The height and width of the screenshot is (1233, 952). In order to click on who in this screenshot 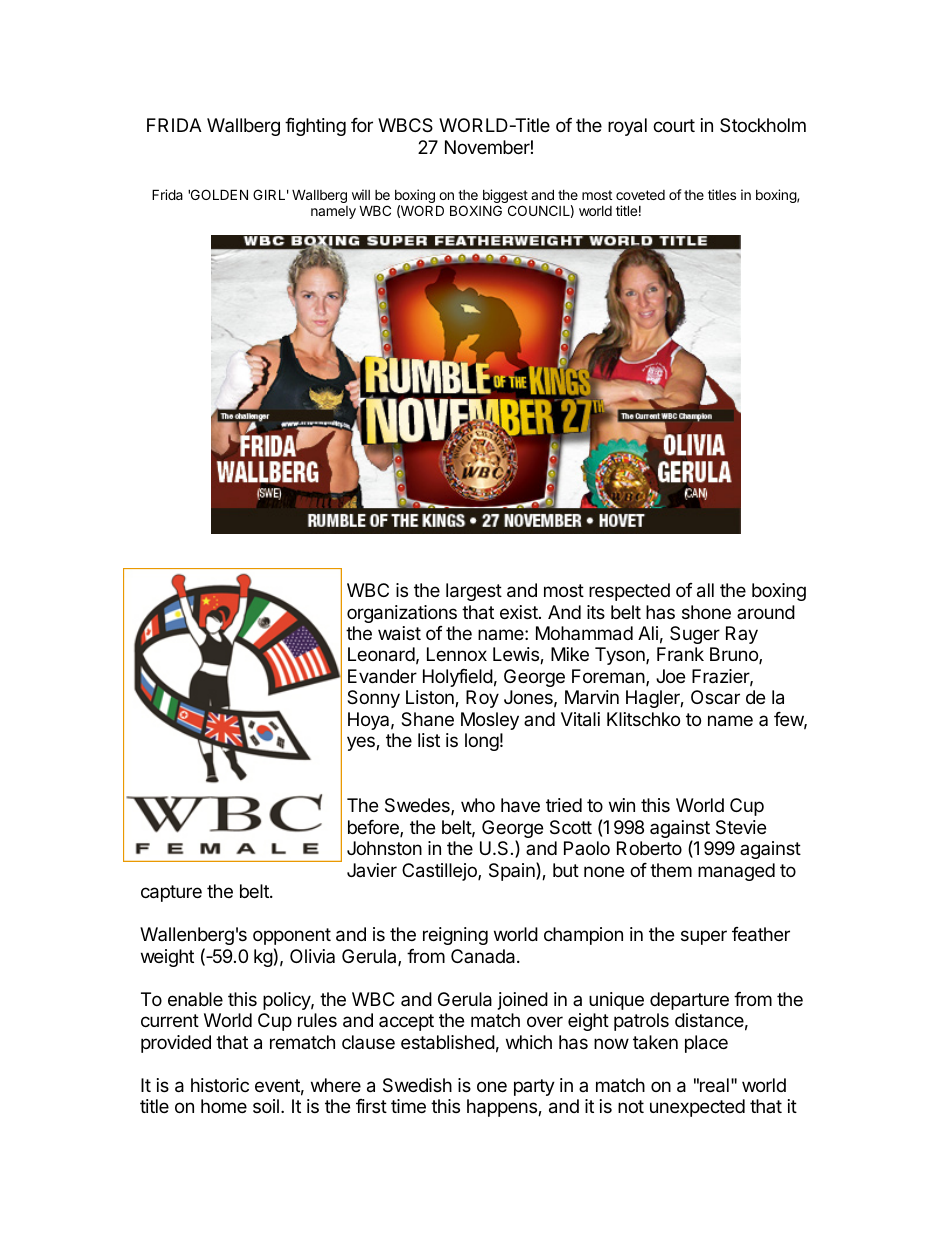, I will do `click(478, 805)`.
